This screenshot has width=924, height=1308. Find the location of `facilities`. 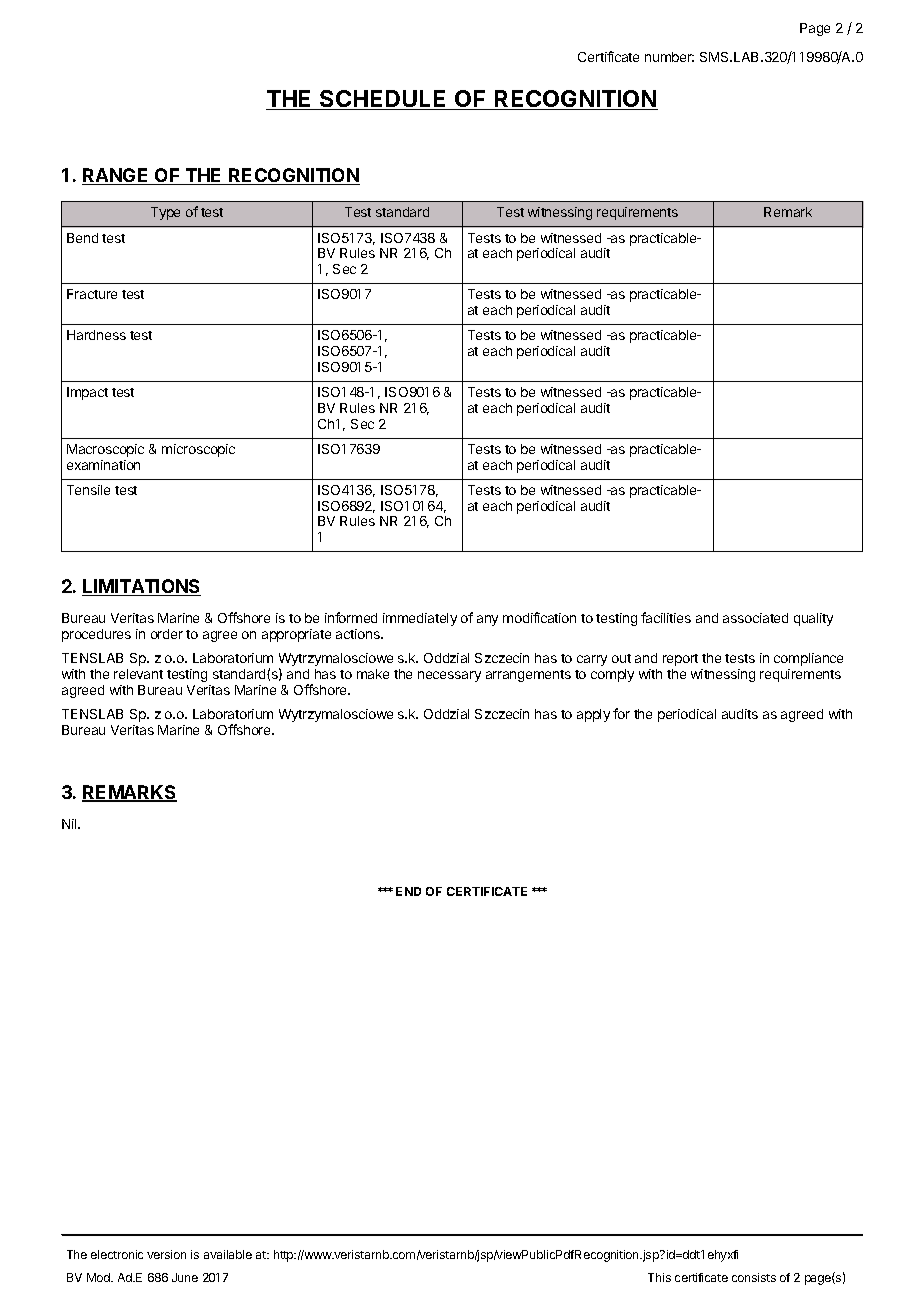

facilities is located at coordinates (666, 617).
